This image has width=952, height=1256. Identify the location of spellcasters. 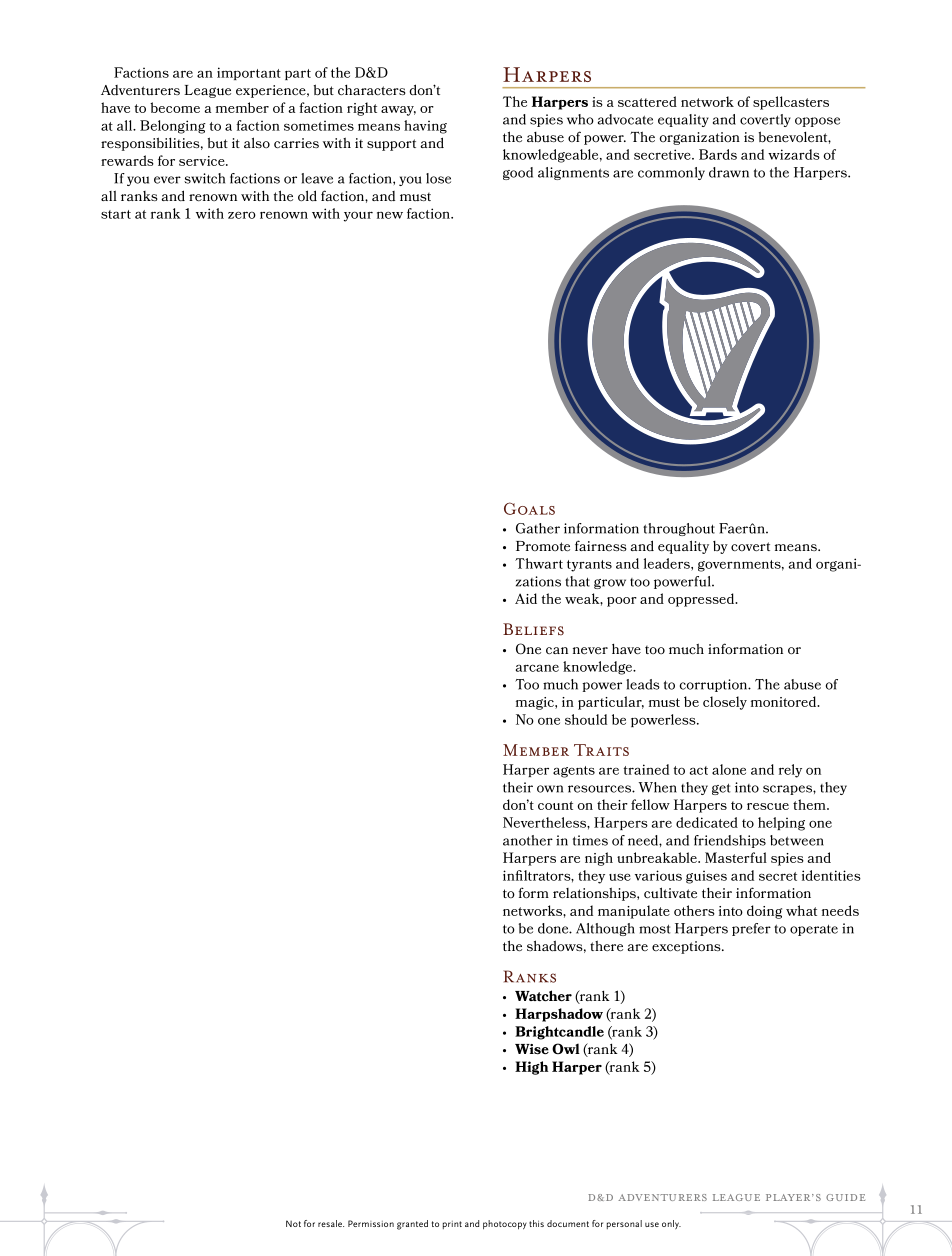
(791, 103).
